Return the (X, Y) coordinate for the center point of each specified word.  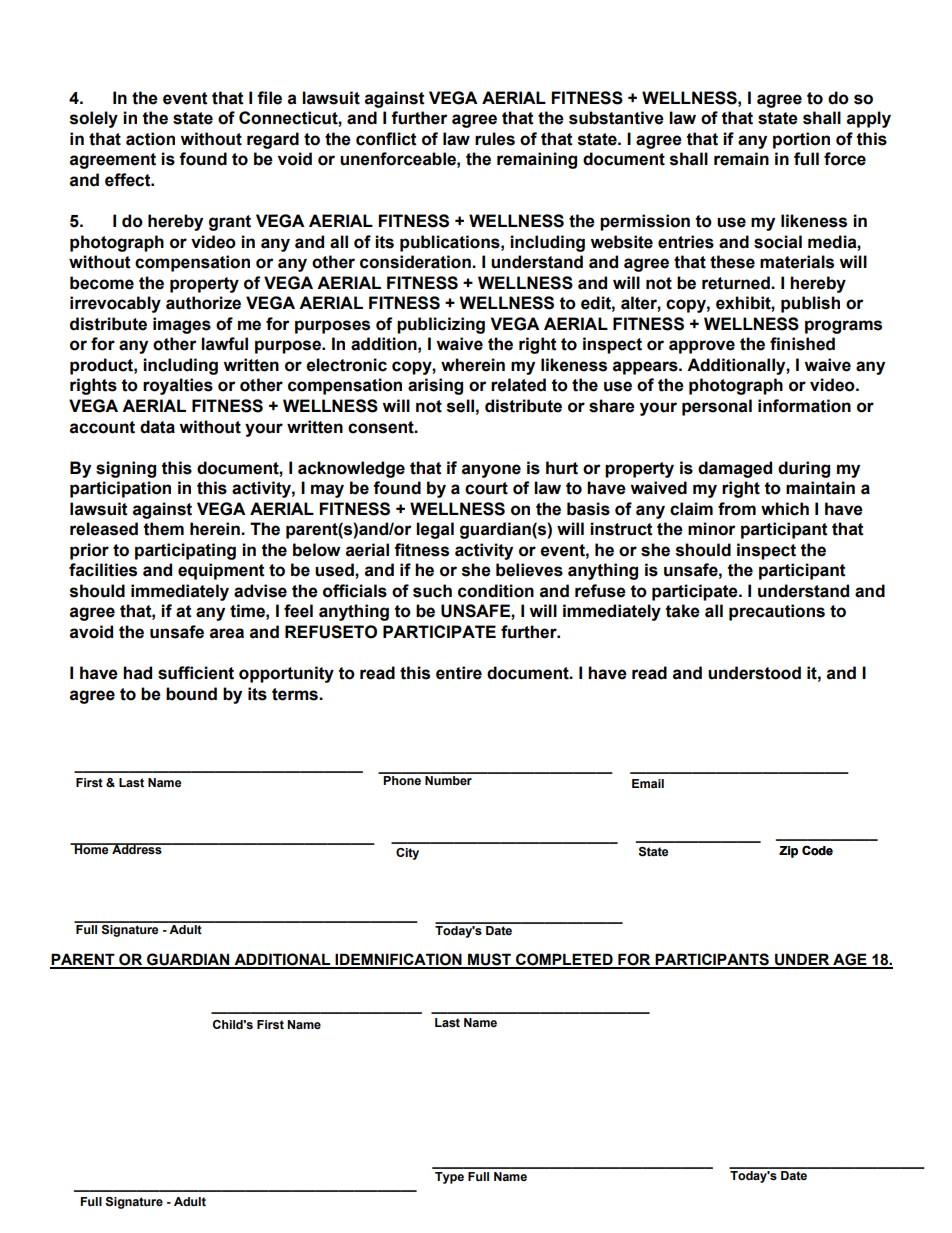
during (804, 469)
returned (737, 283)
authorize (203, 303)
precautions (777, 612)
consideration (416, 262)
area (227, 633)
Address (137, 849)
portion (801, 140)
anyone (491, 471)
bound (191, 694)
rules (495, 139)
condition (496, 591)
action (150, 139)
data (157, 427)
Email (648, 783)
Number (448, 779)
